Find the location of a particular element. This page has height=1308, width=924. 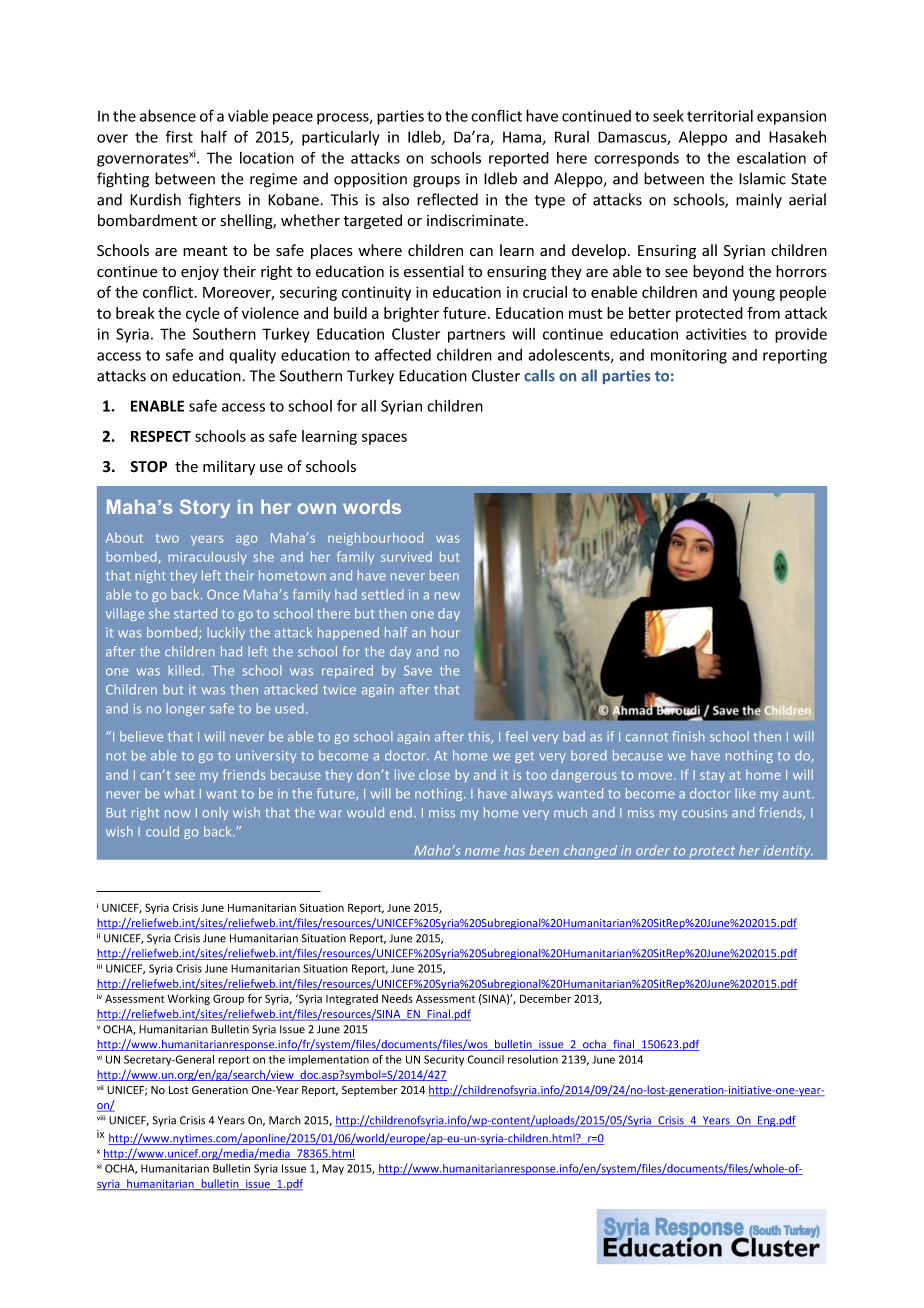

monitoring is located at coordinates (689, 356).
